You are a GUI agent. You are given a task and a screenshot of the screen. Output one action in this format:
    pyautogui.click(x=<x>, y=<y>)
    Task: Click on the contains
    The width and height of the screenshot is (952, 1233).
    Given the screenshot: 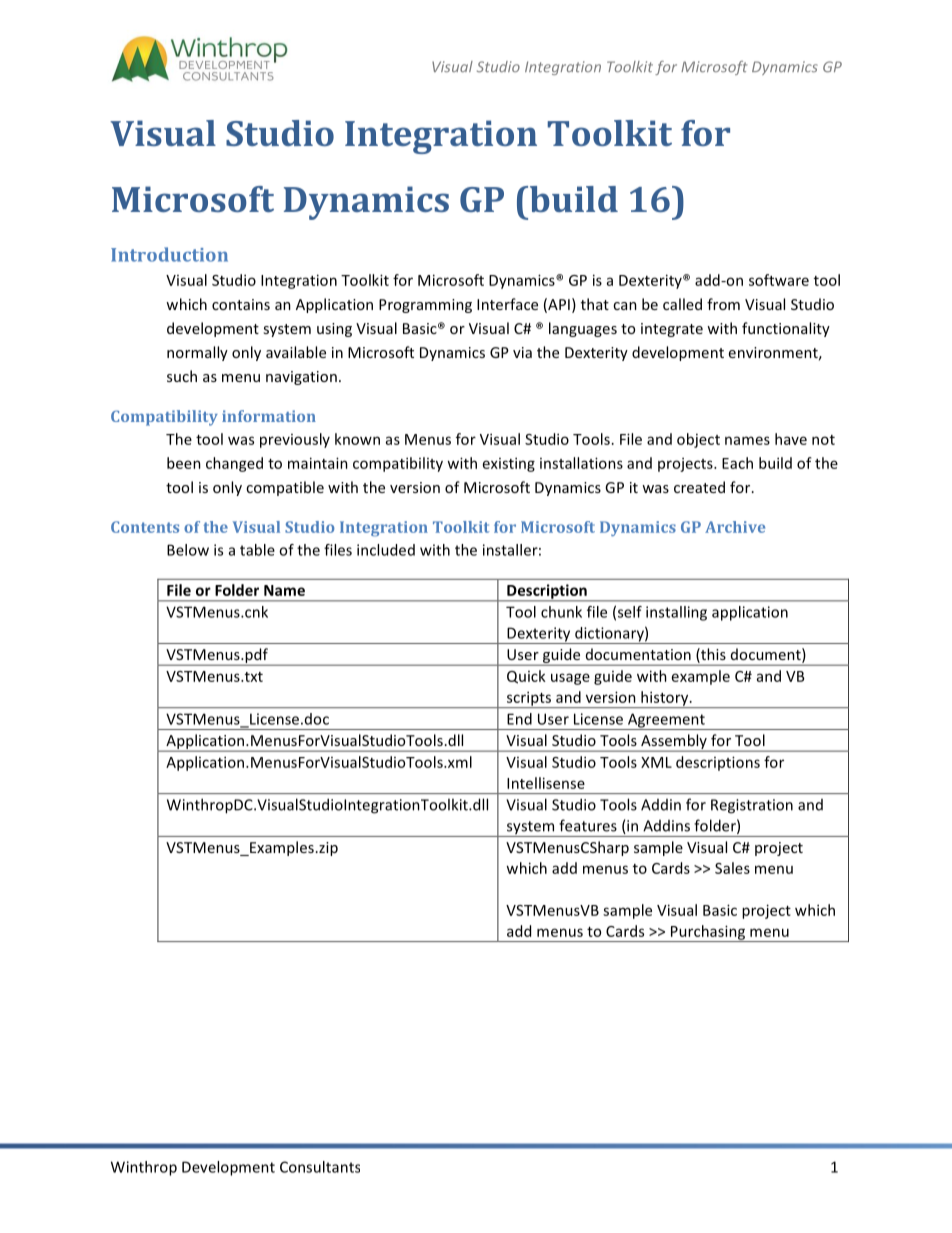 What is the action you would take?
    pyautogui.click(x=241, y=304)
